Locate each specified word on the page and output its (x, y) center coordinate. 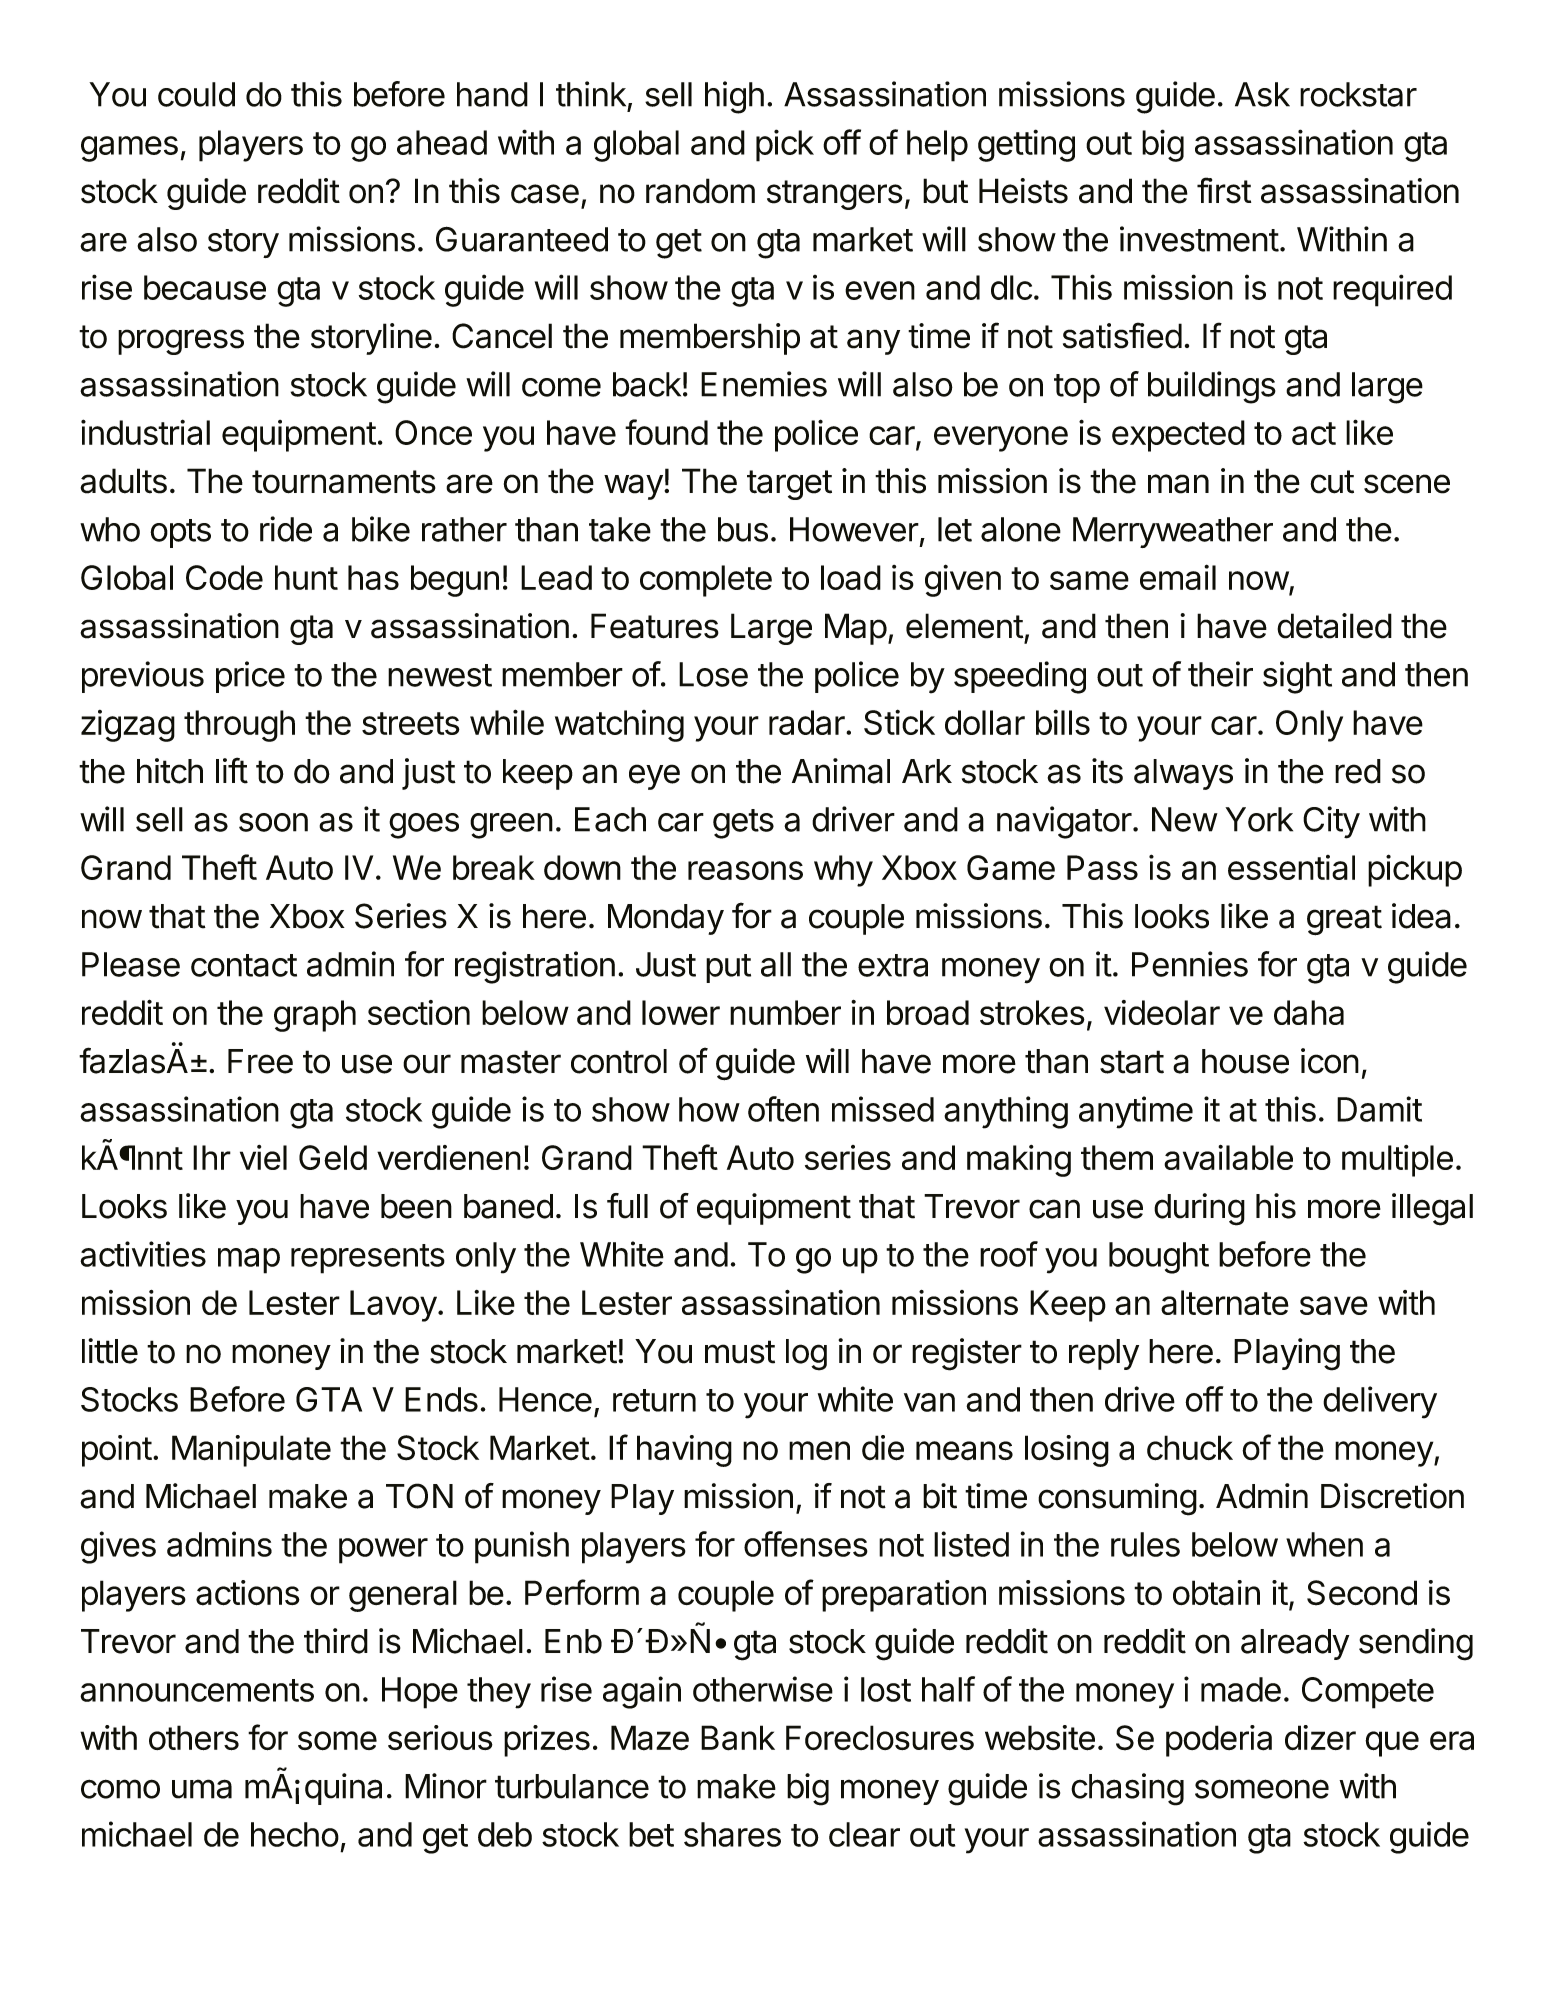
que (1392, 1744)
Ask (1262, 94)
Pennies (1190, 964)
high (734, 97)
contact (244, 965)
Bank (738, 1738)
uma (202, 1789)
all (776, 964)
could (196, 94)
